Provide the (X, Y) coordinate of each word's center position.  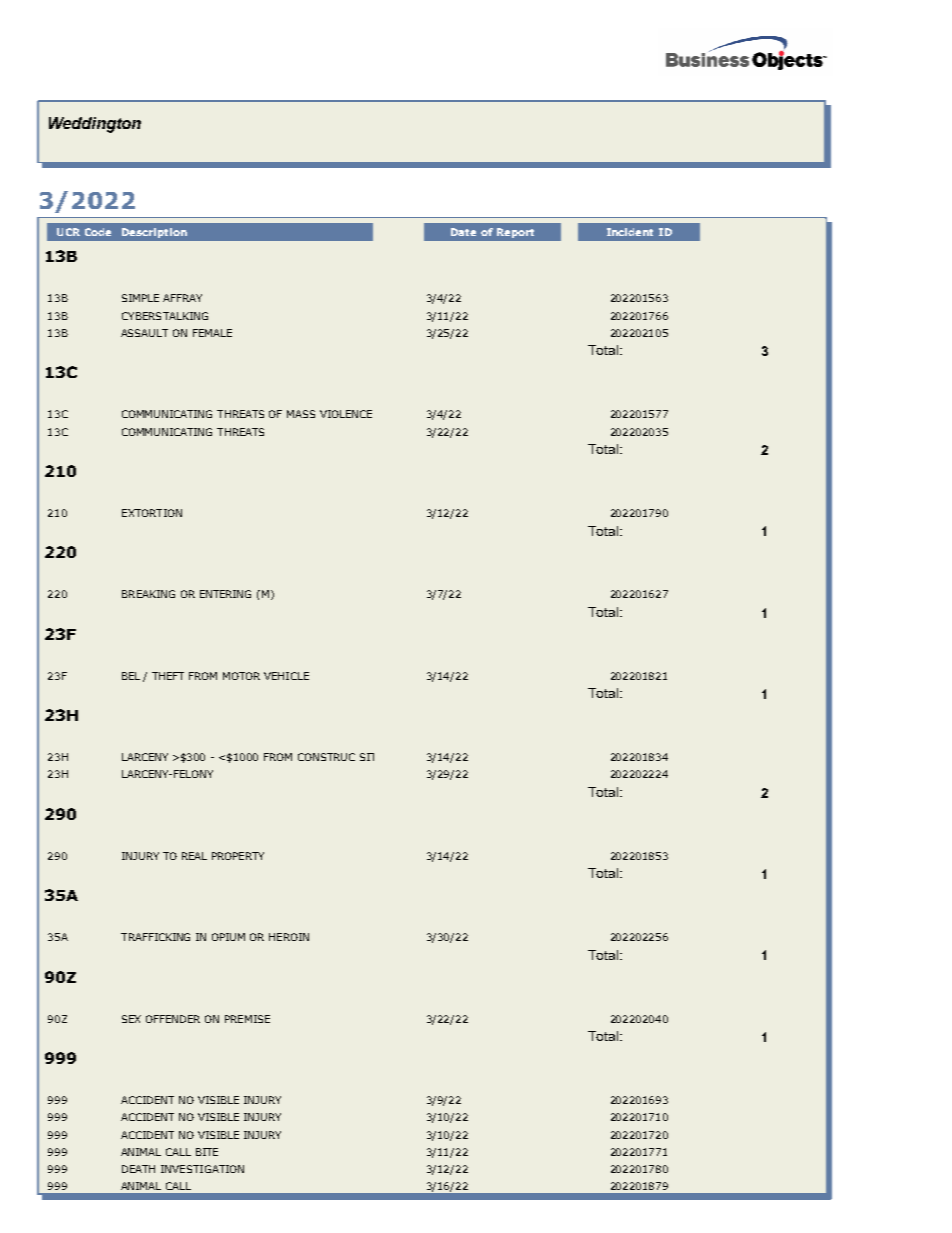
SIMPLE (140, 298)
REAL (194, 856)
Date (463, 232)
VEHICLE (286, 676)
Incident (630, 232)
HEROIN (289, 937)
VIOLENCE (346, 414)
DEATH (138, 1169)
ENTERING (225, 594)
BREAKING (148, 594)
